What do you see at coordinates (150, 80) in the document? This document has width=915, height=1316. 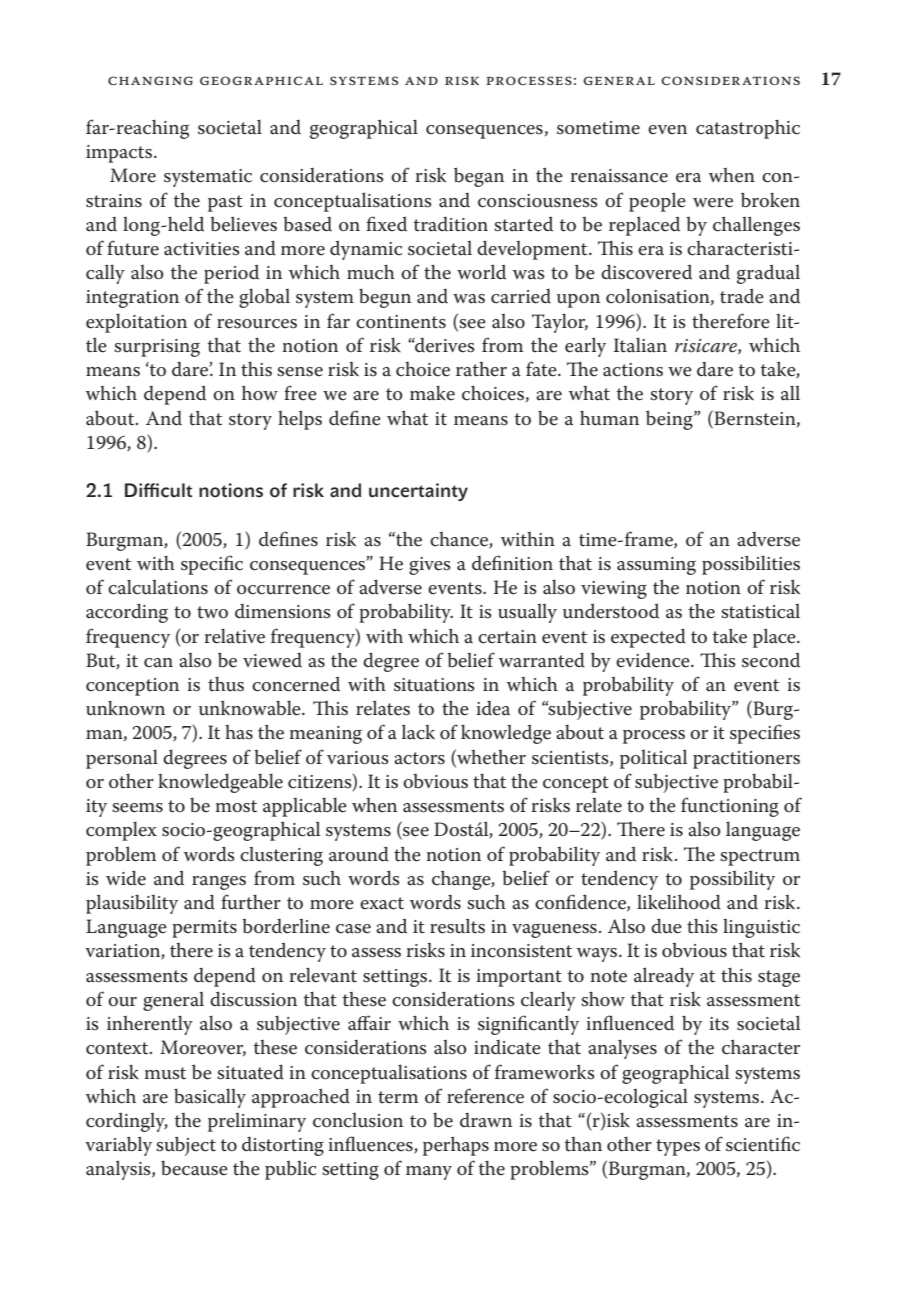 I see `CHANGING` at bounding box center [150, 80].
